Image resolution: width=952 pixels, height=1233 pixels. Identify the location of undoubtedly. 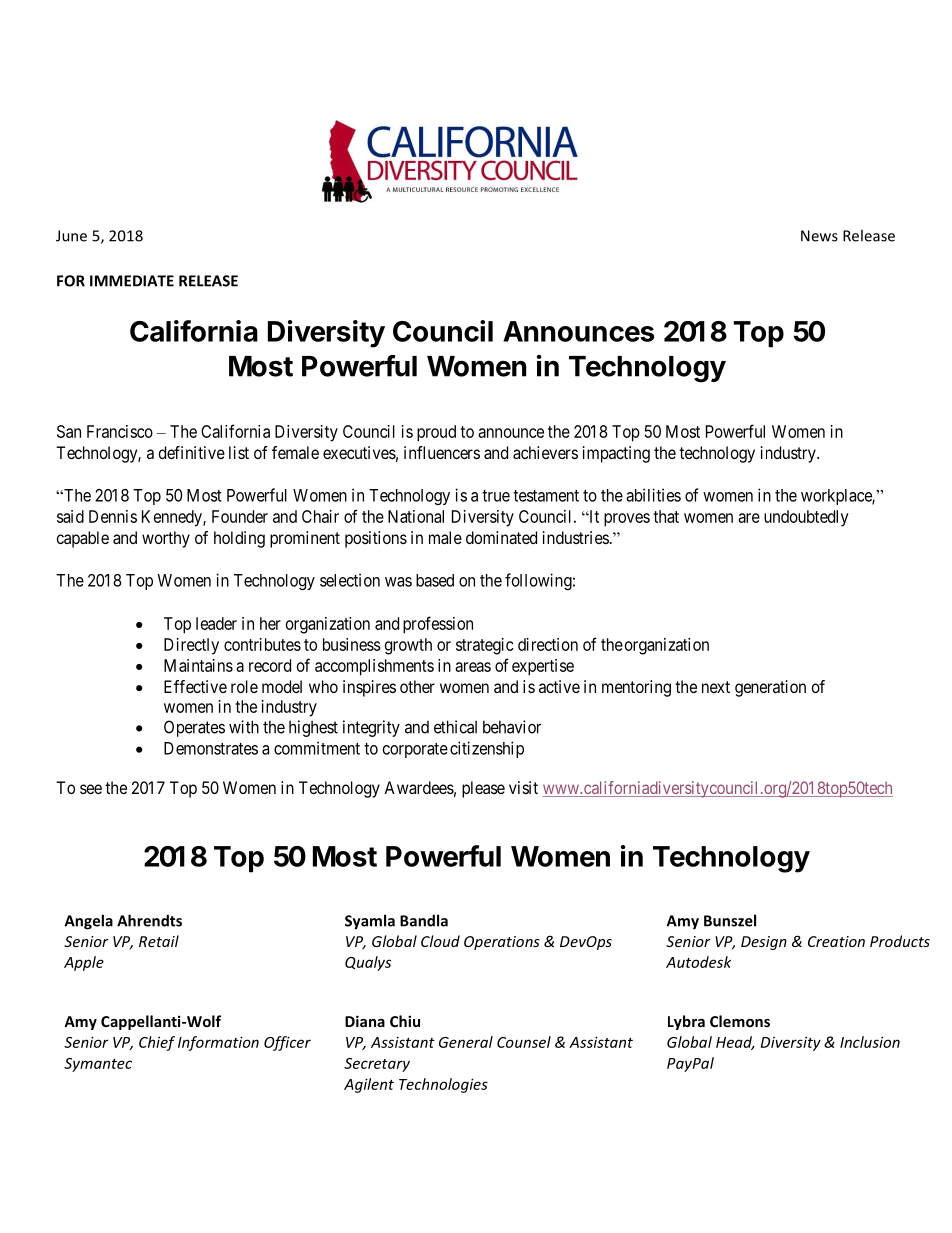
(806, 518).
